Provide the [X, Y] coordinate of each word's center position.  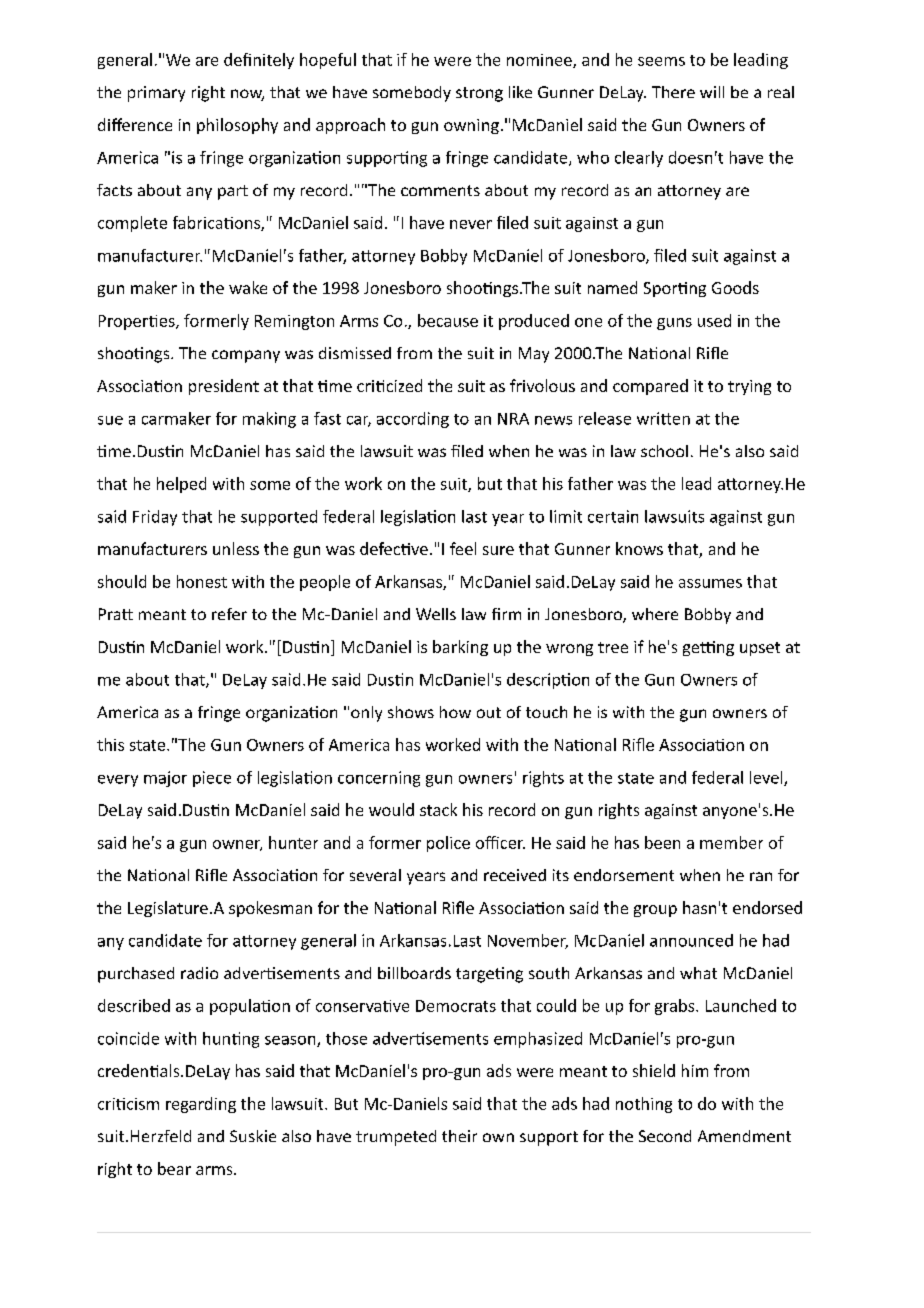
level [767, 778]
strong [479, 94]
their [459, 1136]
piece [212, 779]
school [664, 451]
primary [156, 94]
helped [181, 485]
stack [438, 809]
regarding [201, 1105]
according [413, 420]
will [712, 92]
